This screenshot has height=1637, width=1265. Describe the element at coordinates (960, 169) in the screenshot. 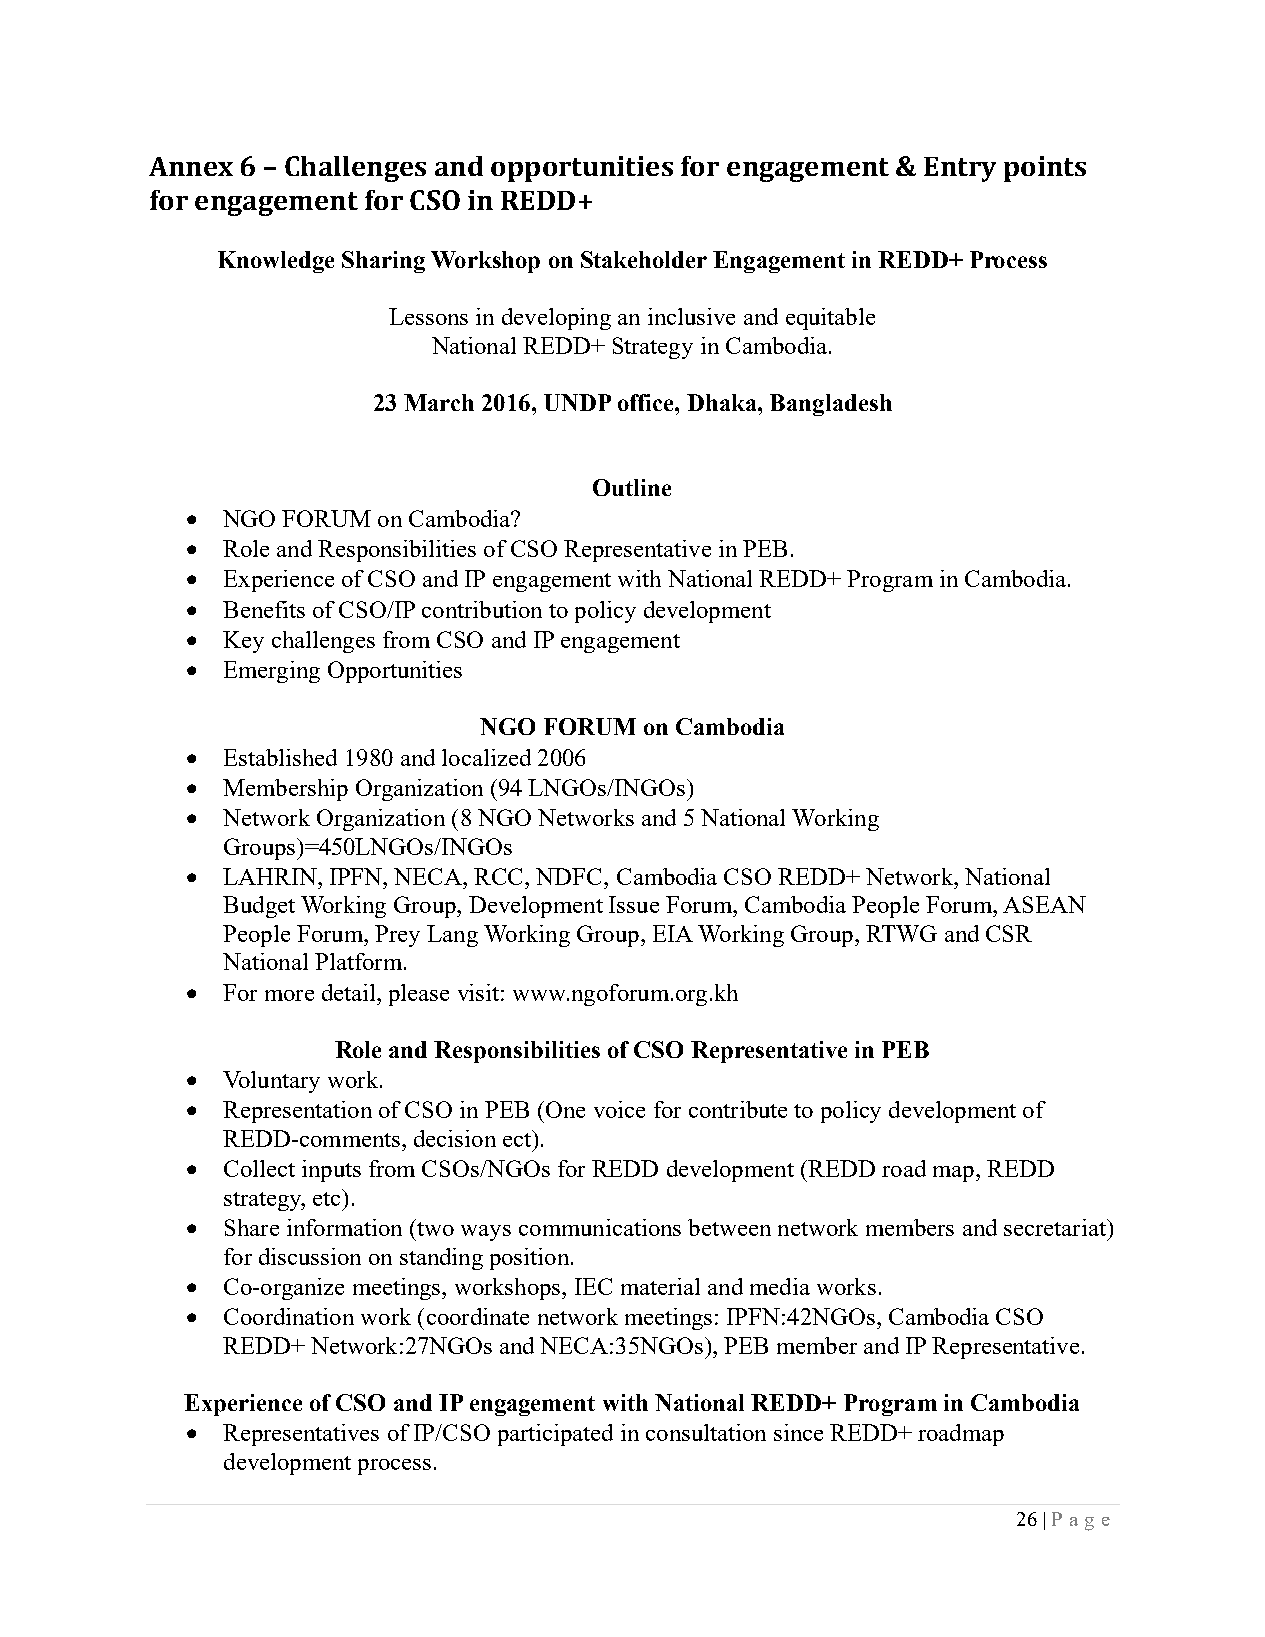

I see `Entry` at that location.
